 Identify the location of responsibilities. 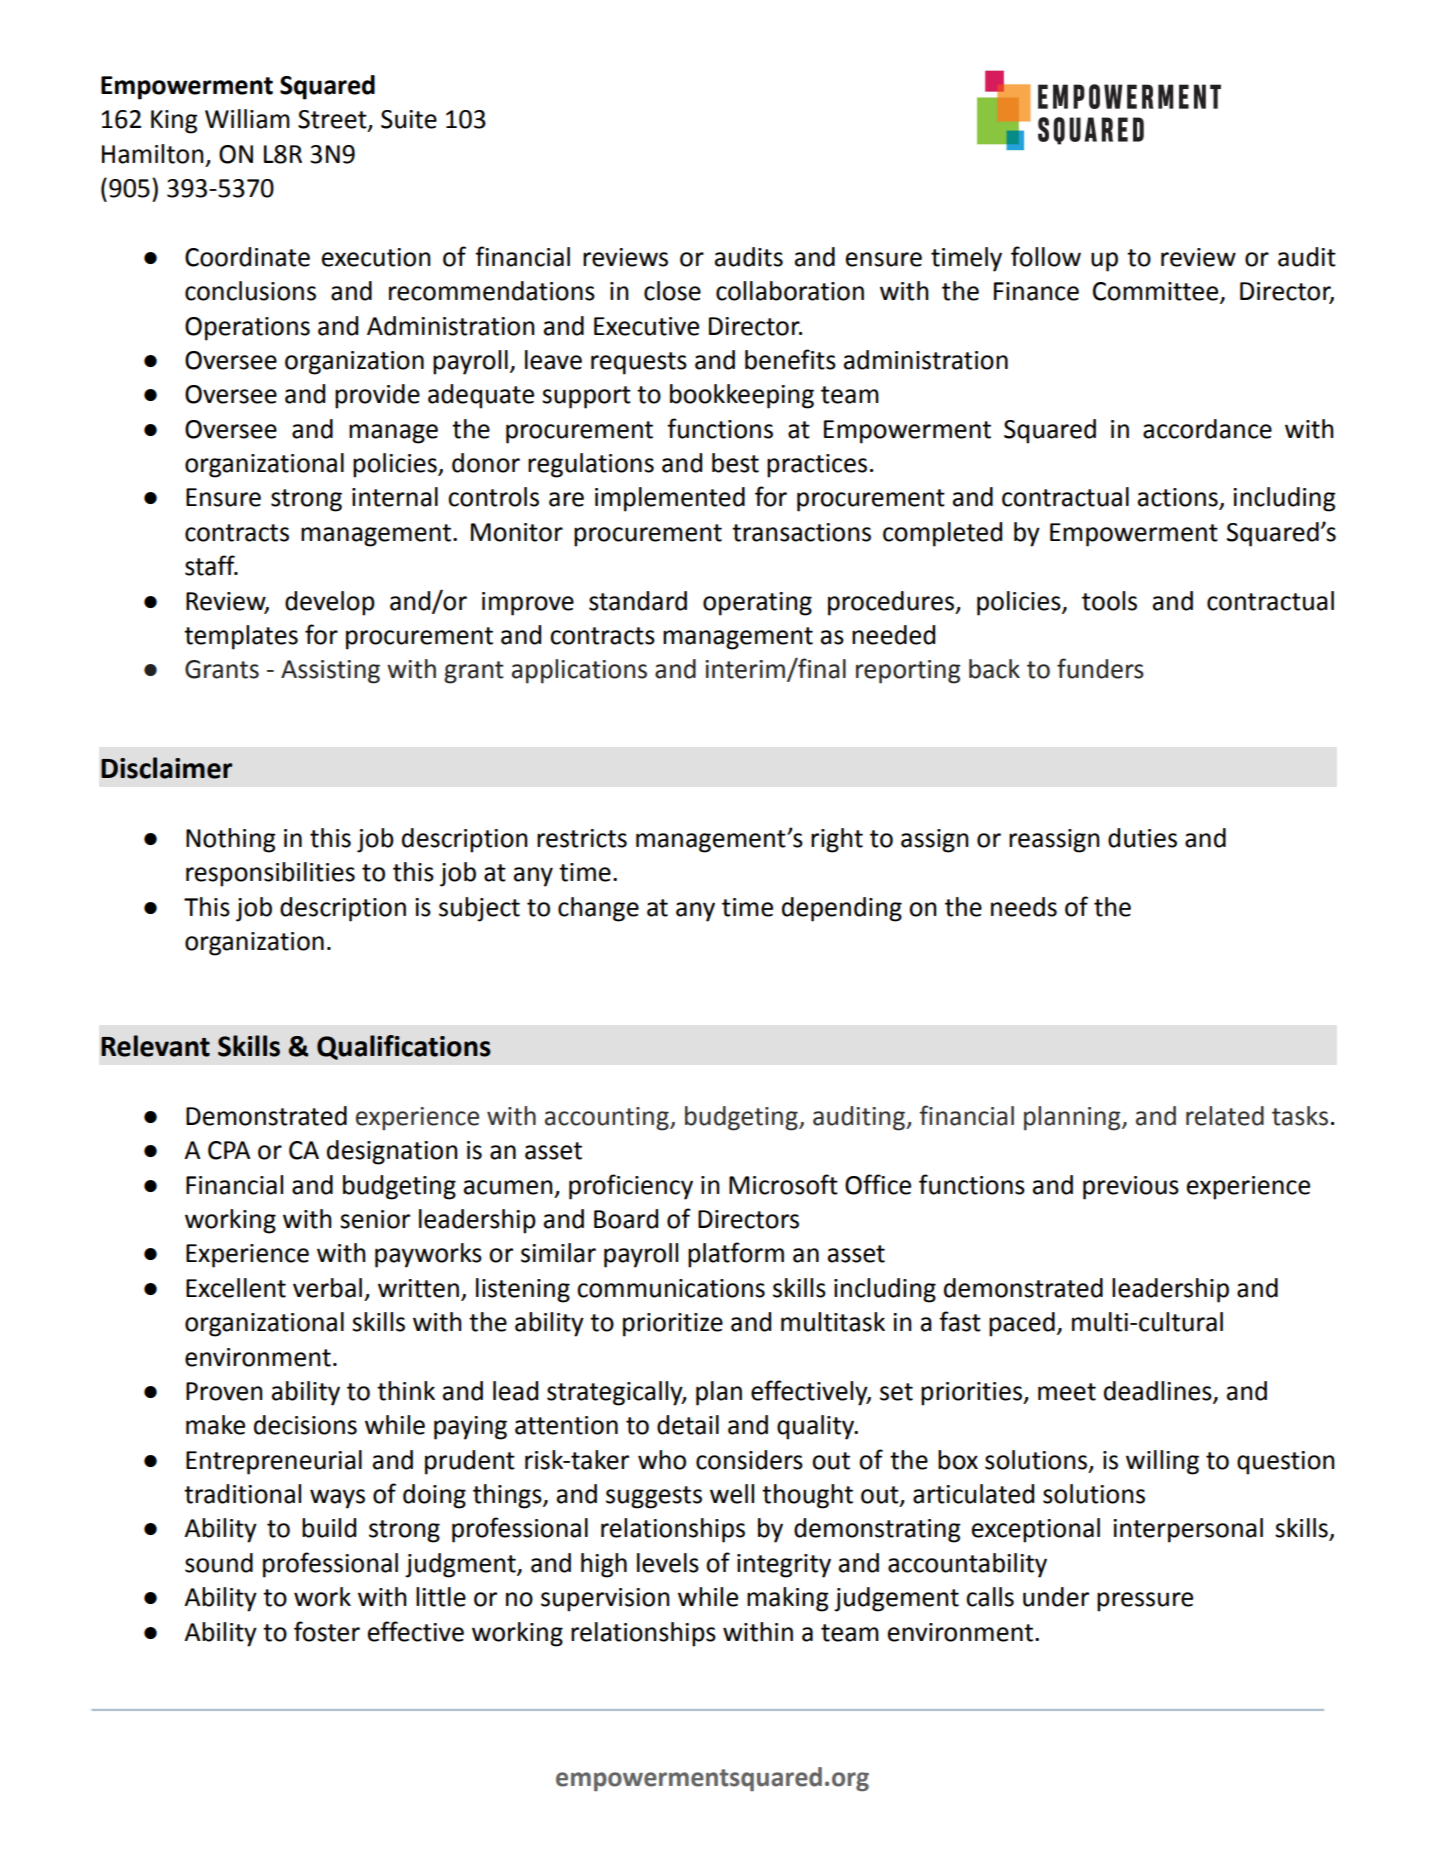
(270, 874).
